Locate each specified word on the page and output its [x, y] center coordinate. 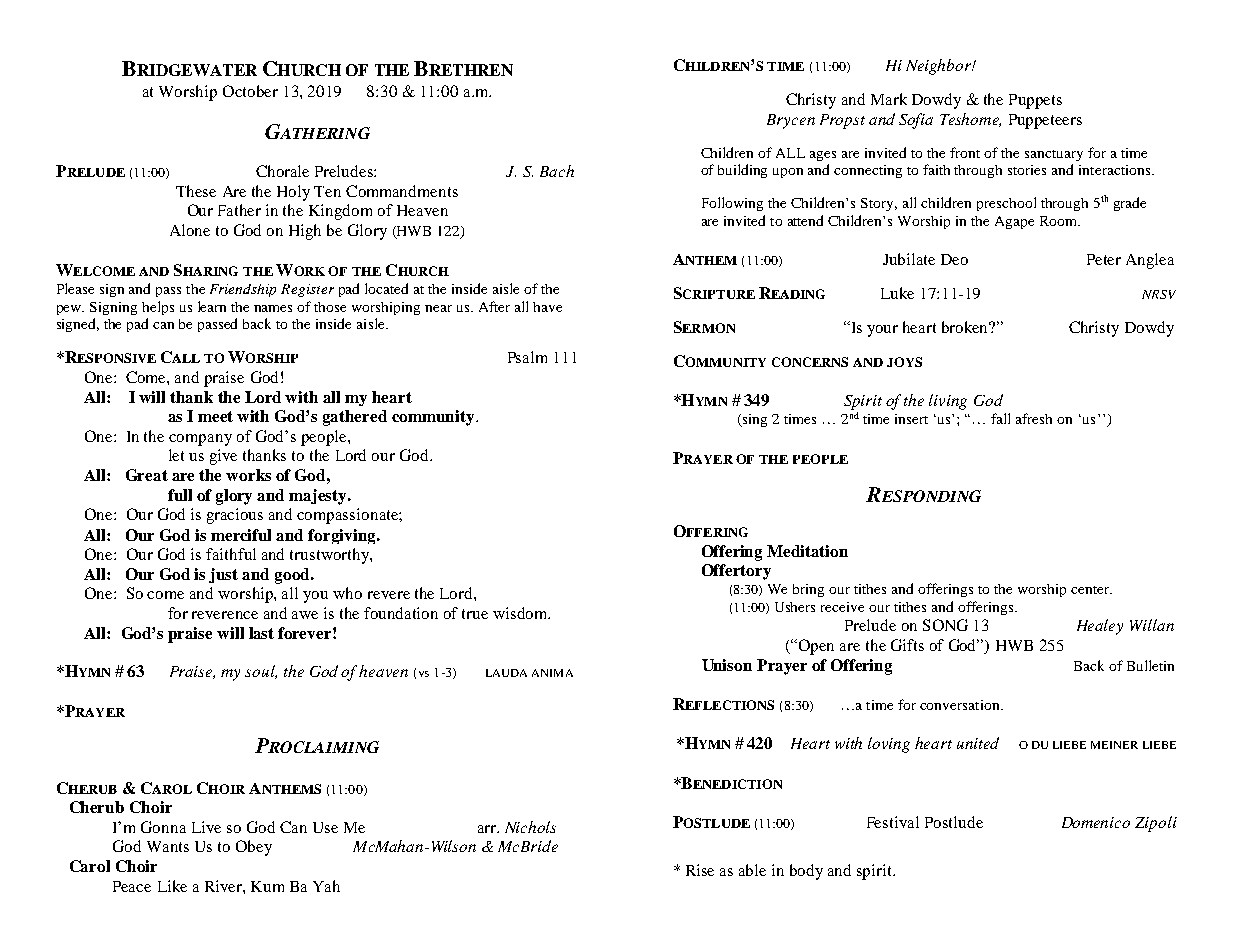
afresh [1034, 418]
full [180, 495]
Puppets [1035, 101]
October [250, 91]
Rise [700, 870]
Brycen [791, 121]
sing [754, 420]
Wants [168, 846]
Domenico [1096, 822]
